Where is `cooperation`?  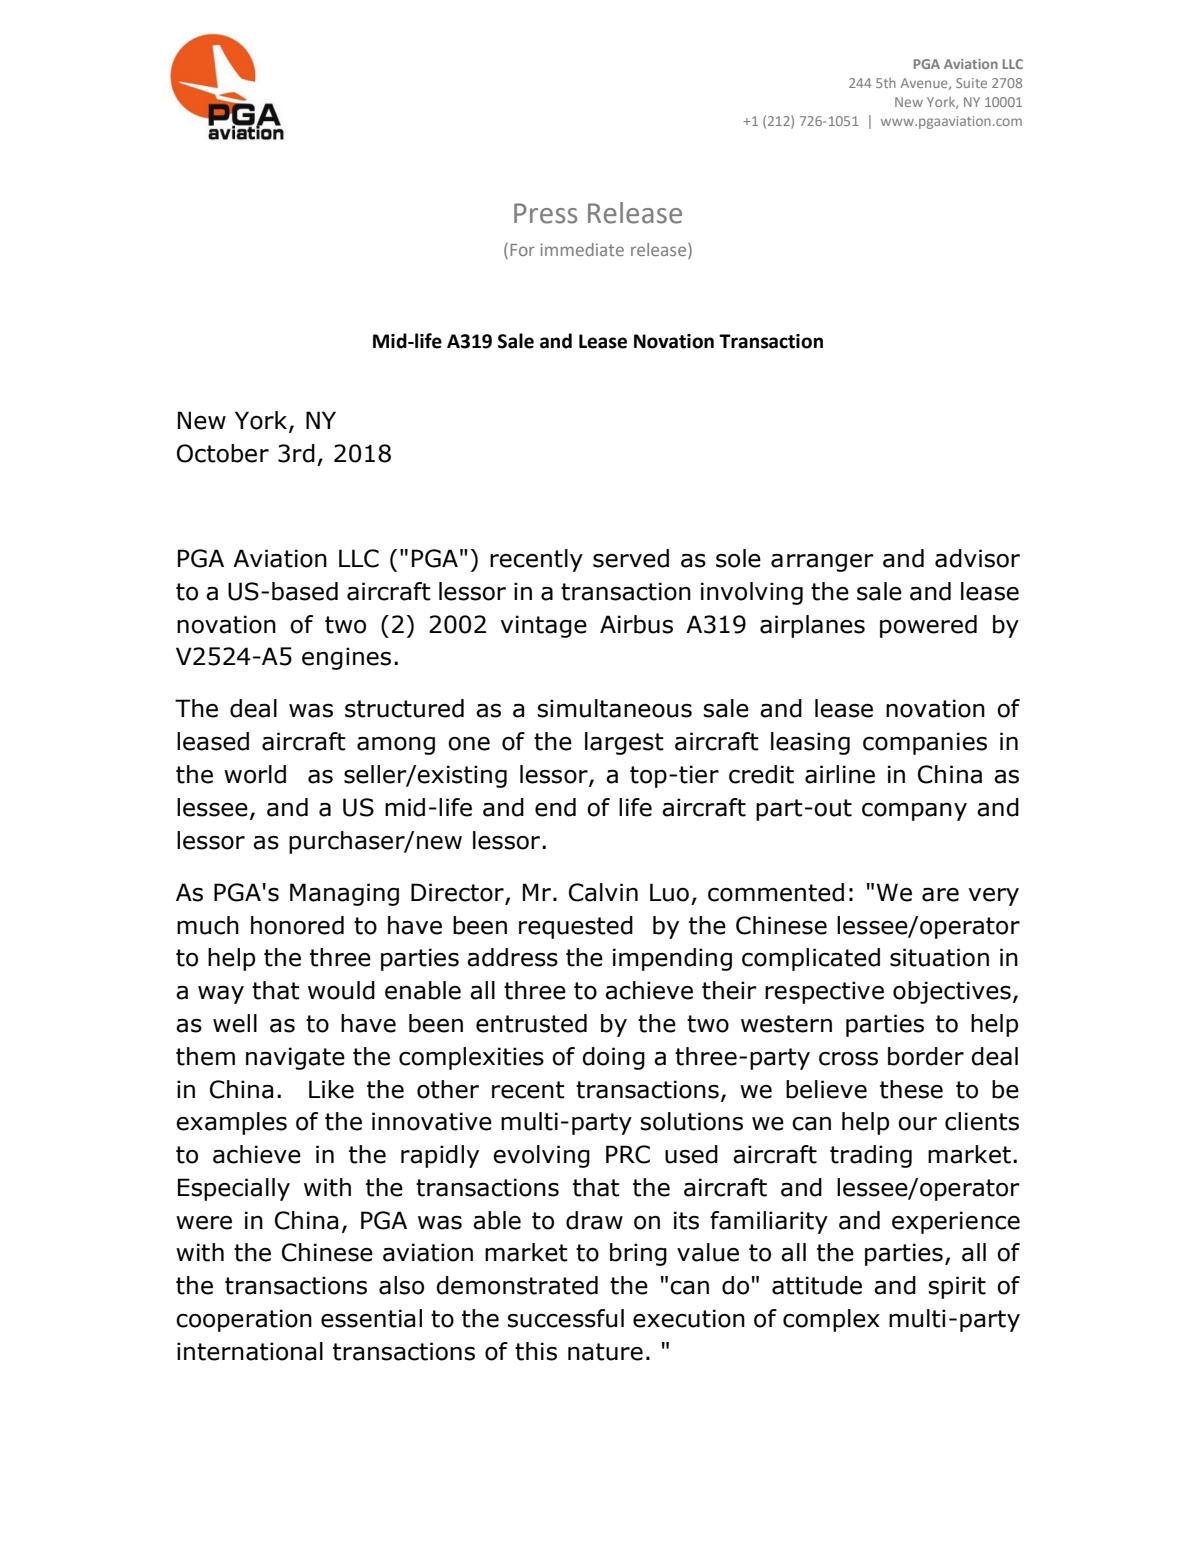
cooperation is located at coordinates (244, 1320).
